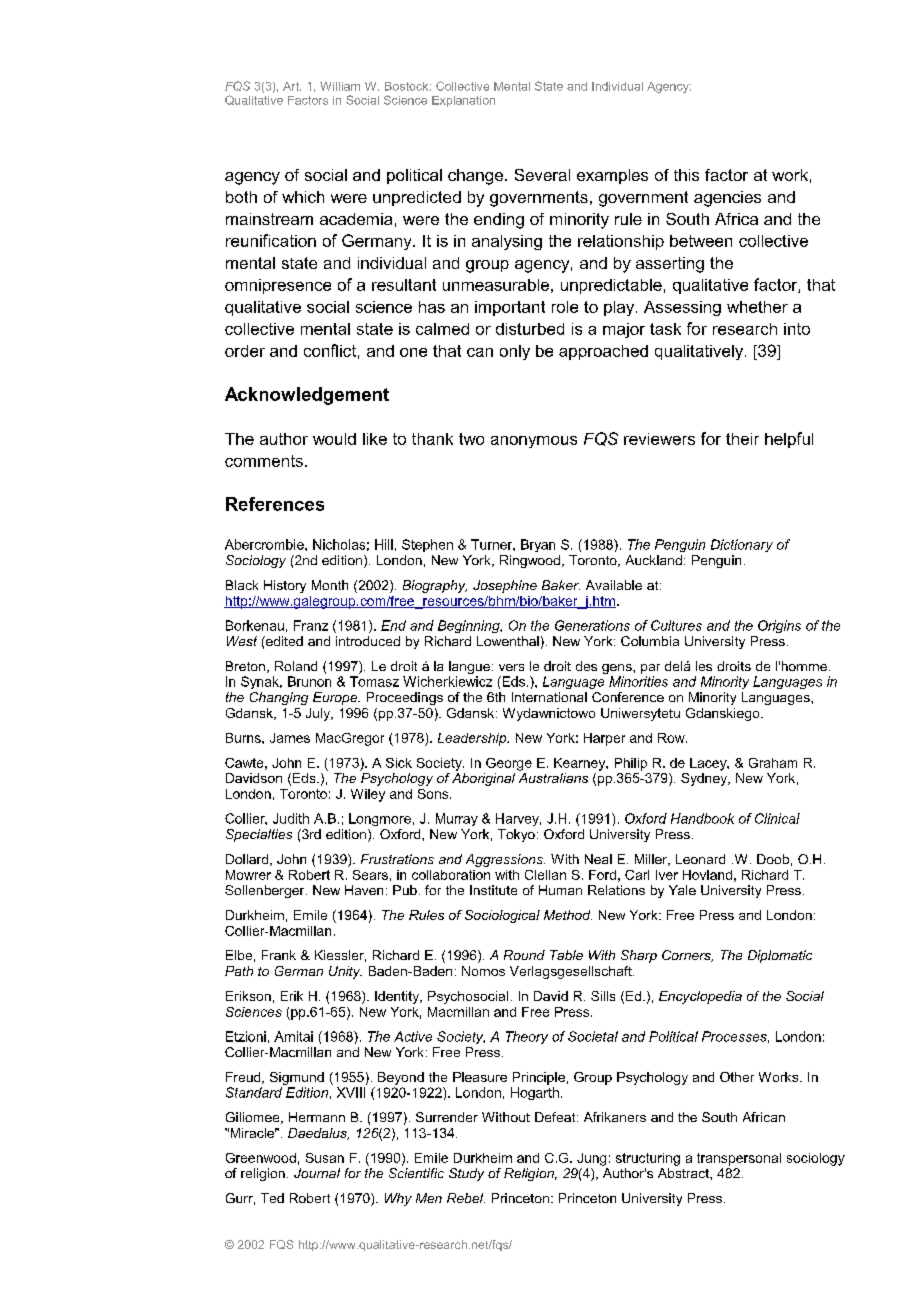  Describe the element at coordinates (742, 439) in the screenshot. I see `their` at that location.
